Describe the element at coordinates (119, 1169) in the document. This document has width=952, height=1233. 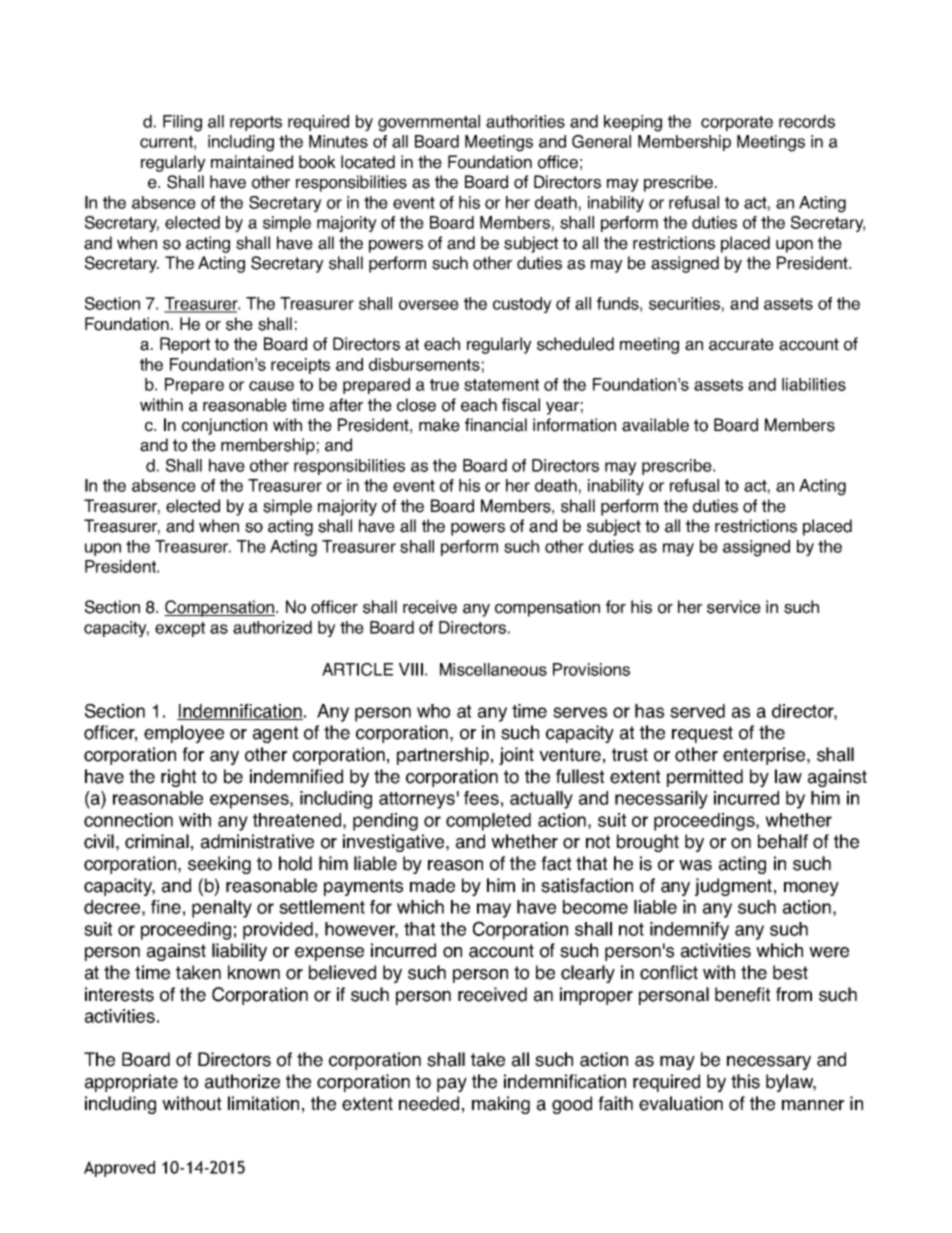
I see `Approved` at that location.
